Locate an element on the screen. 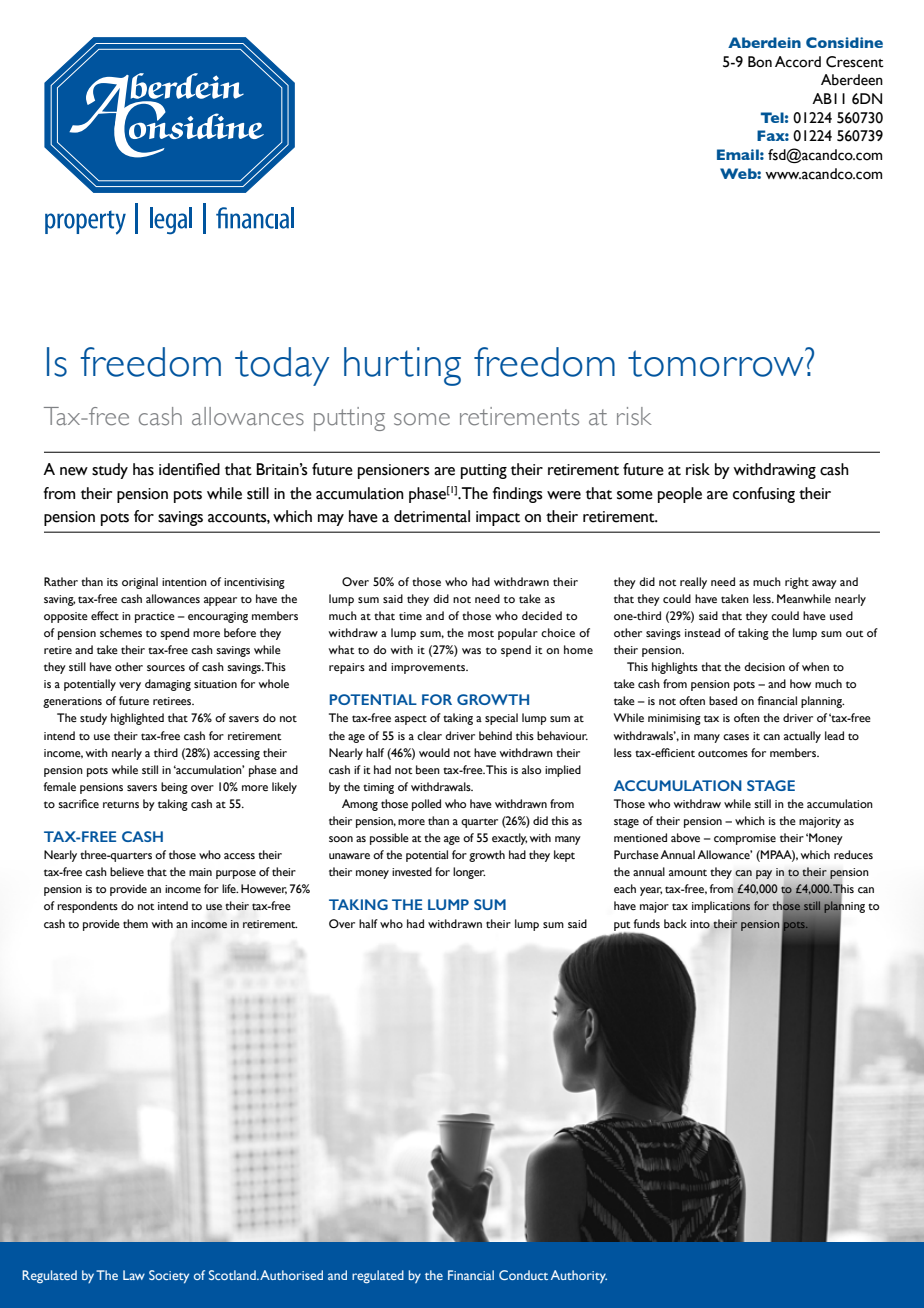 This screenshot has height=1308, width=924. Bon is located at coordinates (760, 62).
